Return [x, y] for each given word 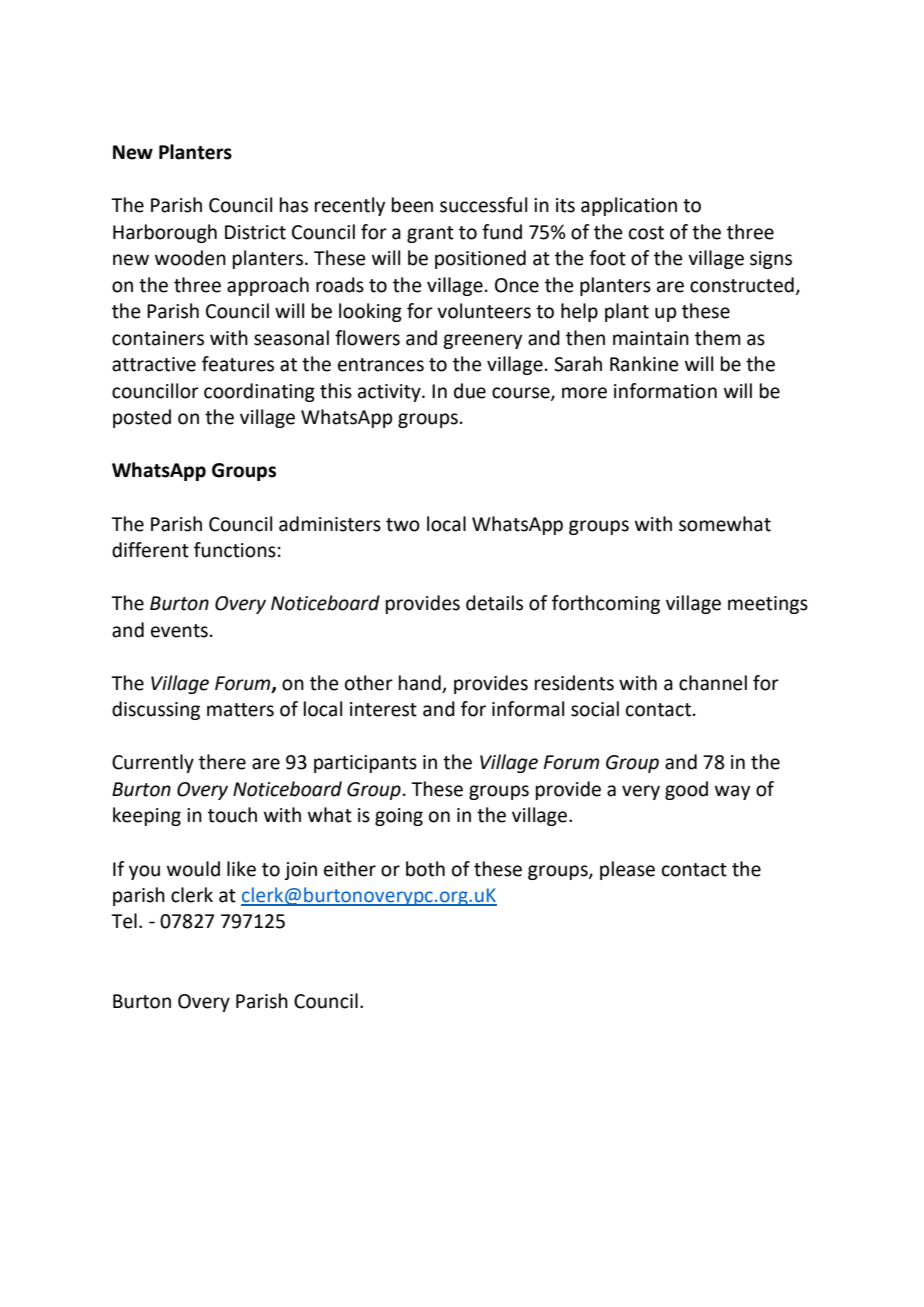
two [403, 525]
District [255, 232]
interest [383, 709]
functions [235, 550]
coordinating [259, 392]
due [470, 391]
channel [713, 683]
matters [240, 710]
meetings [768, 605]
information [665, 391]
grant [430, 234]
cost [646, 233]
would [193, 869]
